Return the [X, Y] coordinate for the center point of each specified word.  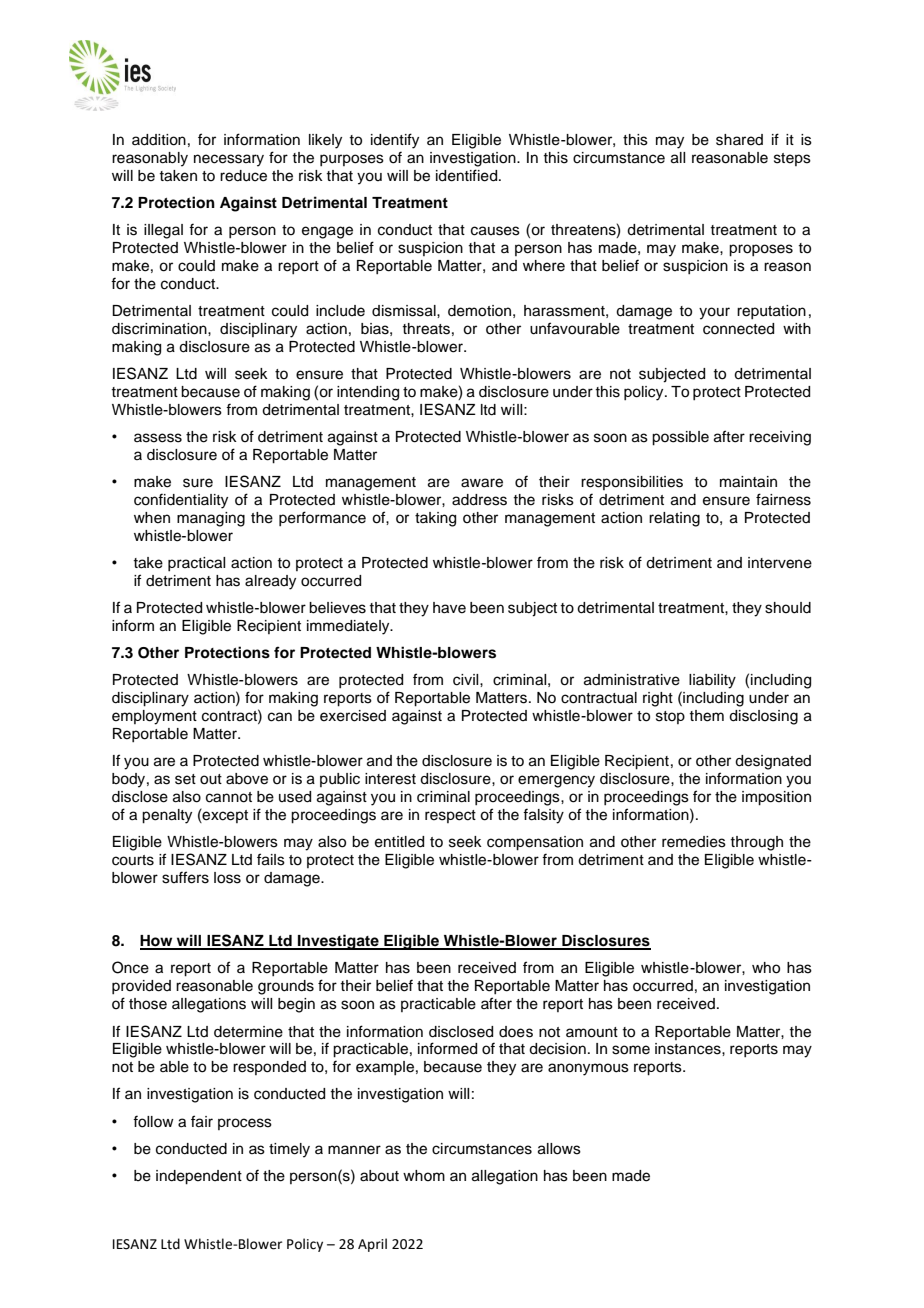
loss [227, 878]
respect [450, 816]
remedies [694, 842]
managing [211, 519]
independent [199, 1177]
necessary [229, 160]
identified [468, 175]
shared [739, 140]
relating [674, 519]
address [479, 500]
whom [424, 1175]
